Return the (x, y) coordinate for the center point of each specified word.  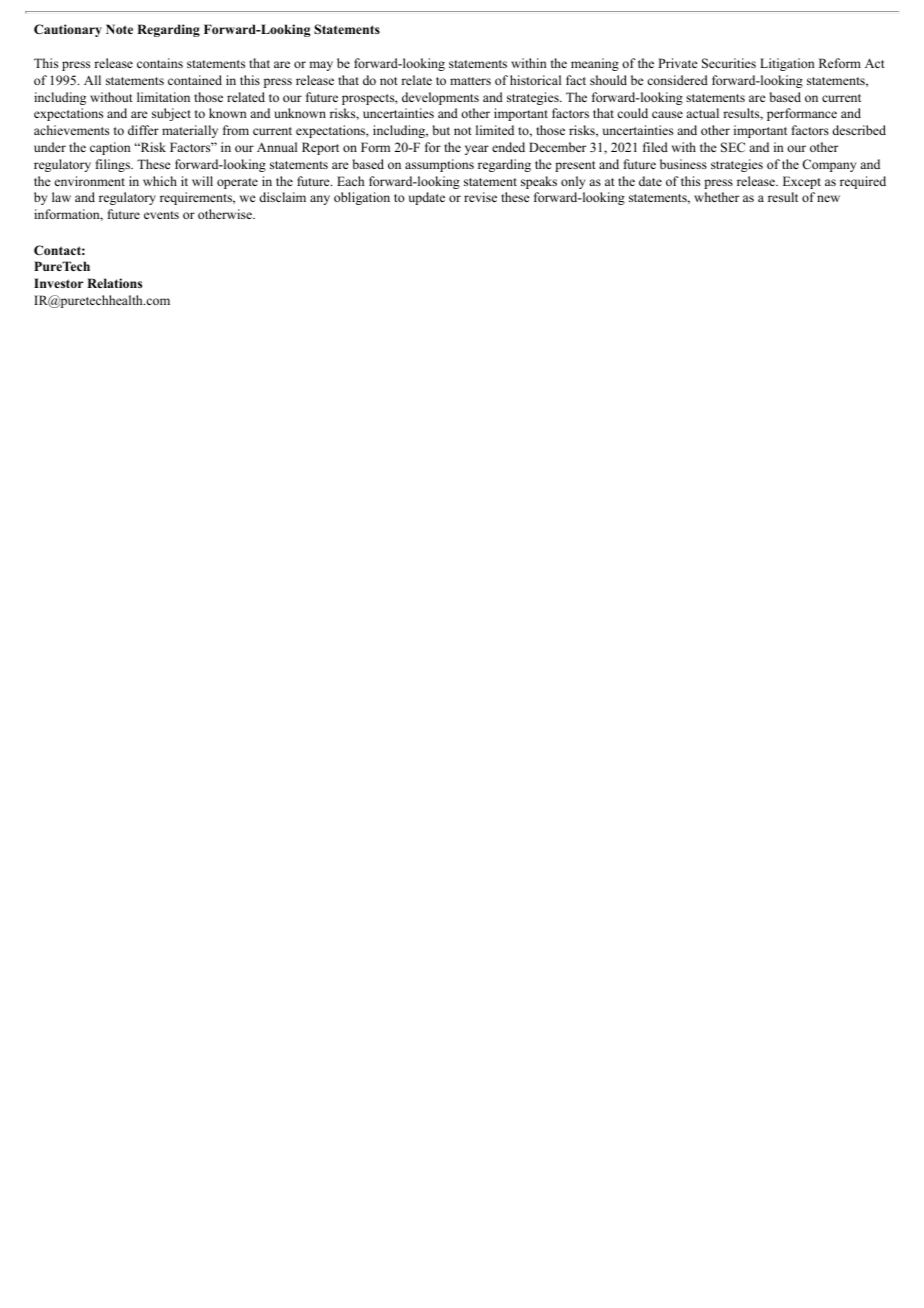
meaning (595, 64)
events (161, 215)
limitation (163, 97)
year (477, 150)
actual (702, 113)
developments (440, 98)
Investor (58, 283)
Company (829, 165)
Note (119, 29)
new (828, 198)
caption (110, 148)
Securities (729, 63)
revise (480, 197)
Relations (114, 283)
